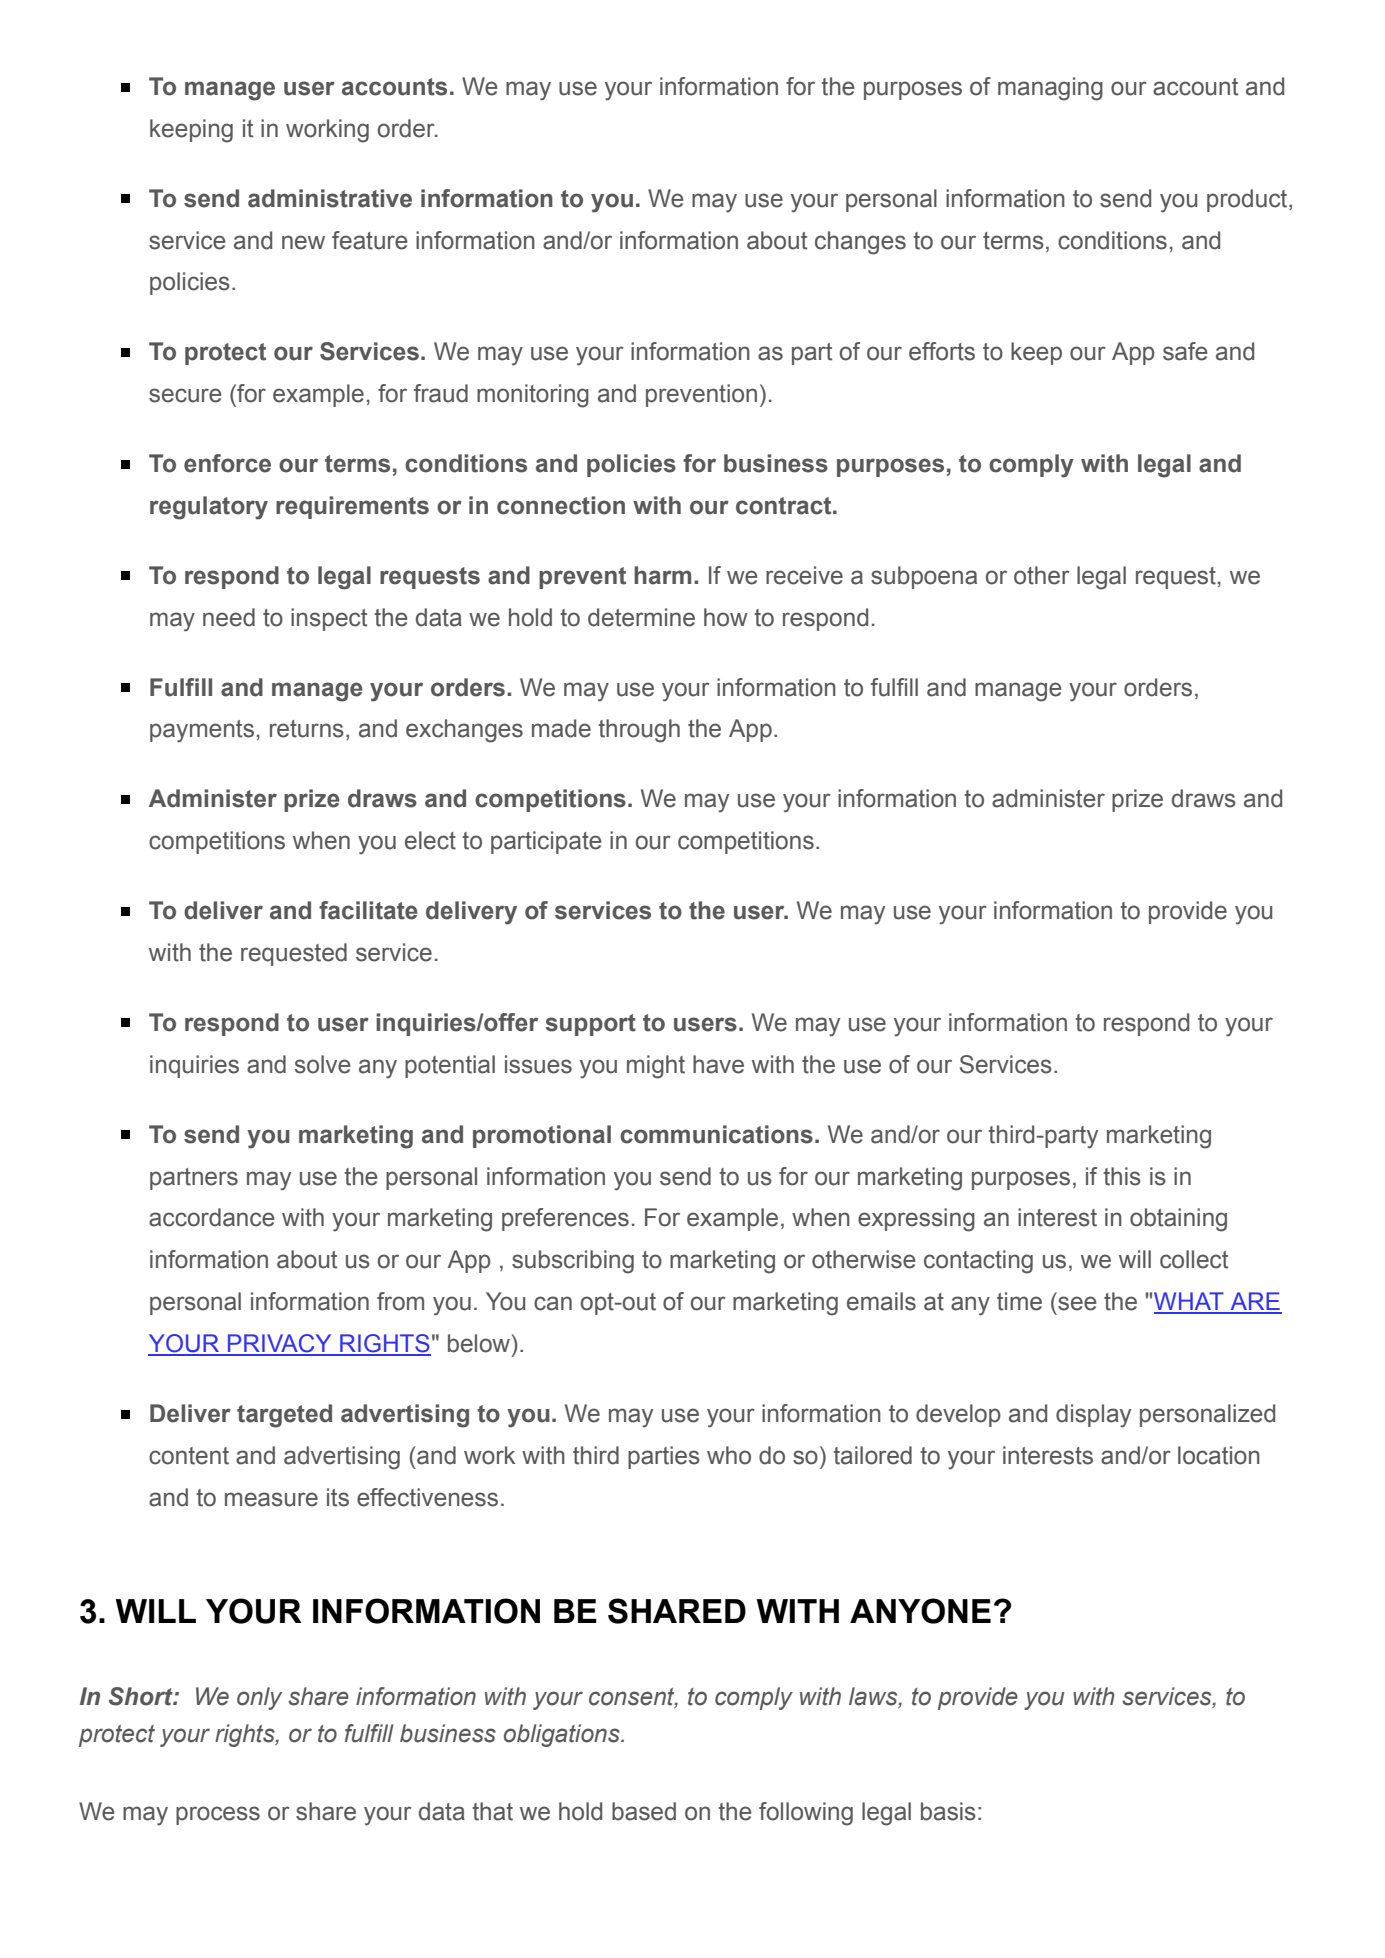 This screenshot has height=1958, width=1385. I want to click on product, so click(1248, 200).
